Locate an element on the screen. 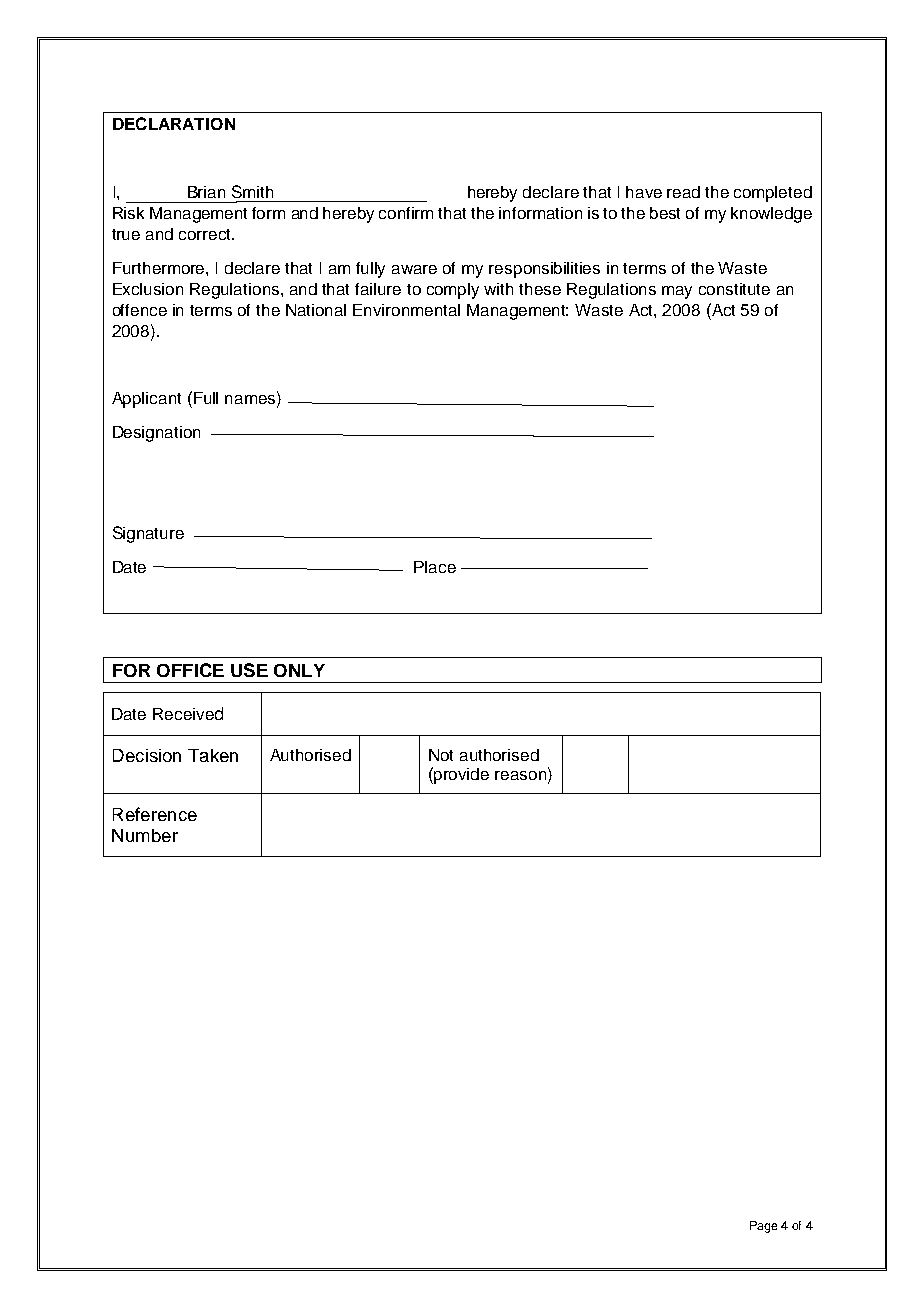  provide is located at coordinates (461, 776).
